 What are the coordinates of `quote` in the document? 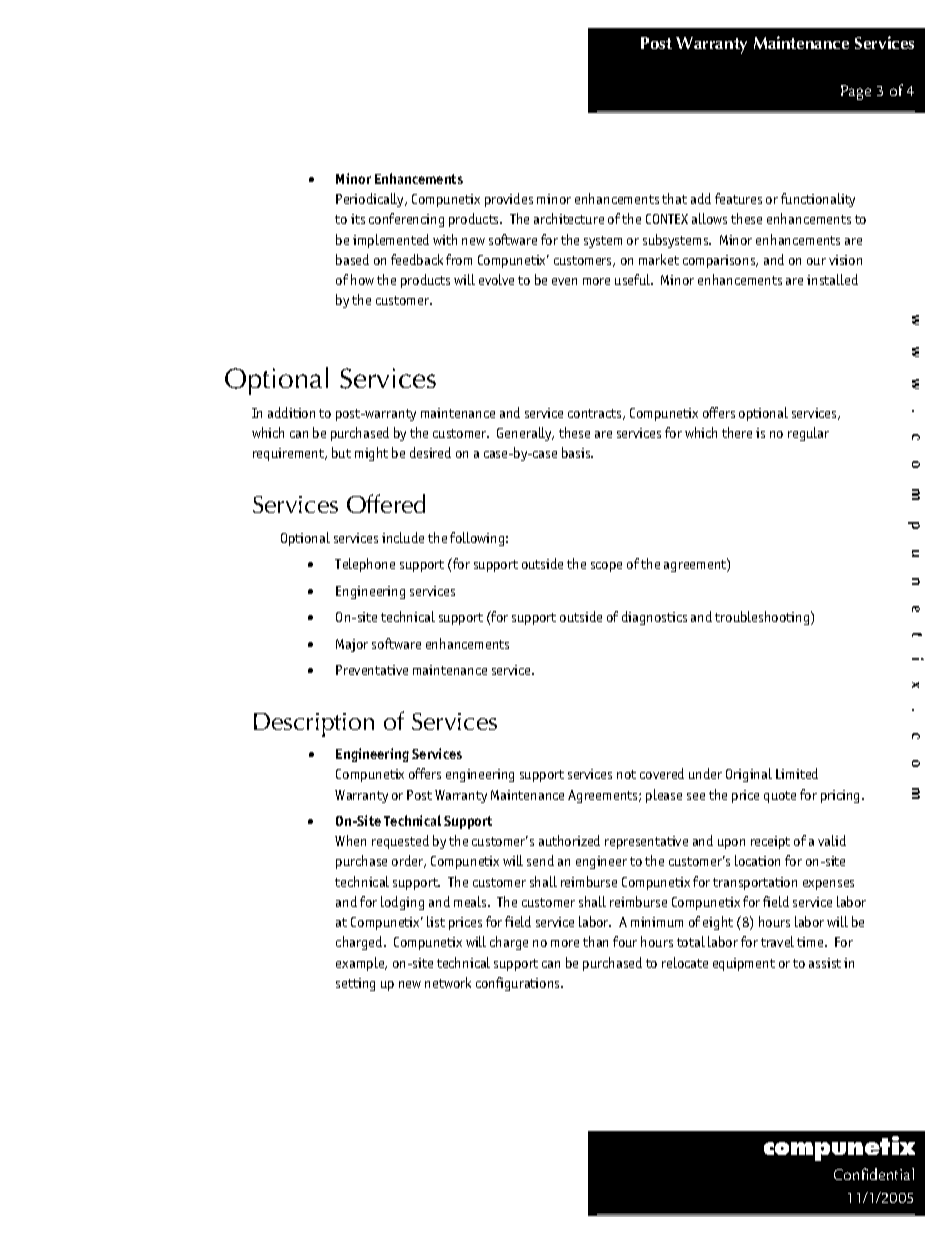 It's located at (780, 797).
